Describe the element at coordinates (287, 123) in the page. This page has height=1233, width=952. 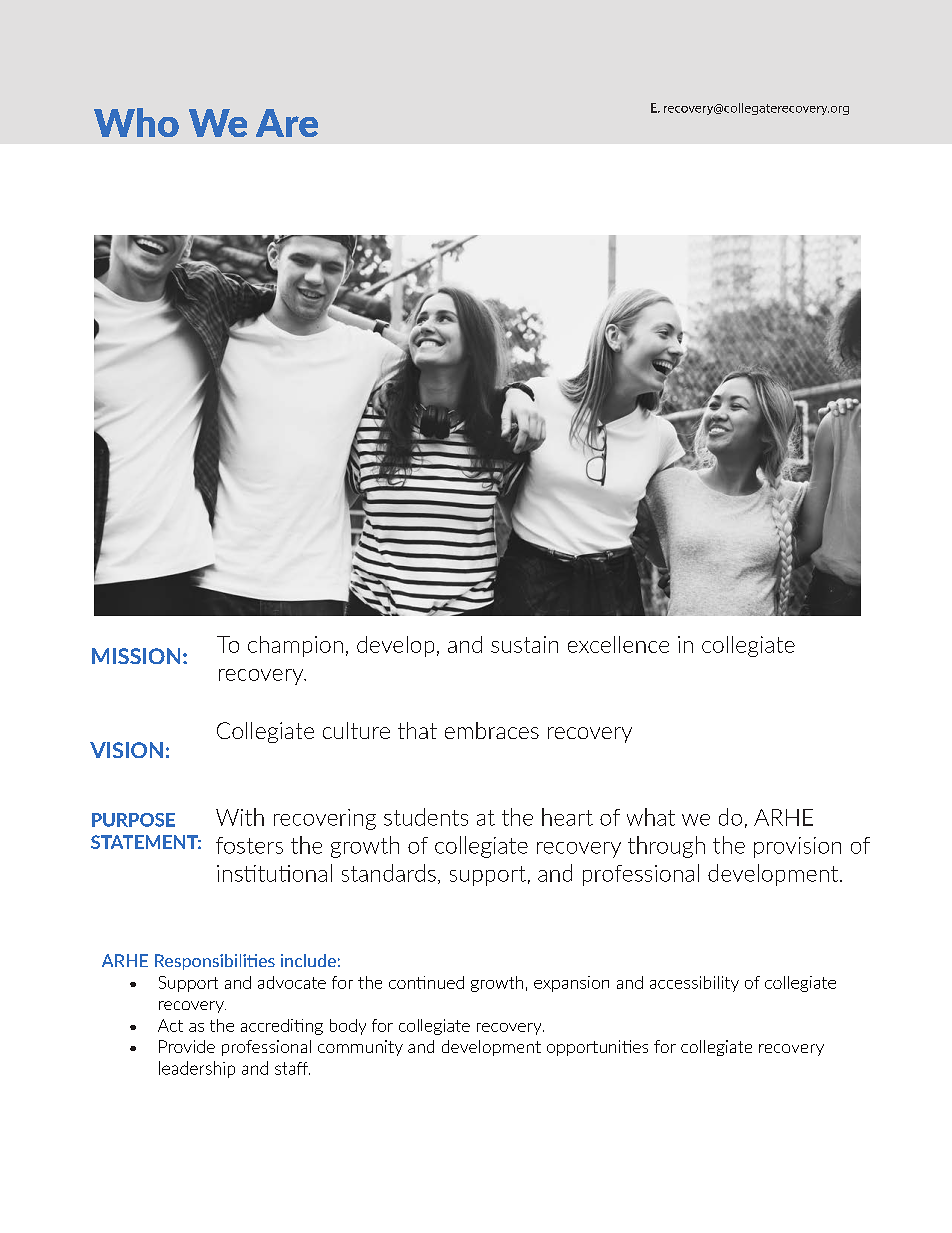
I see `Are` at that location.
